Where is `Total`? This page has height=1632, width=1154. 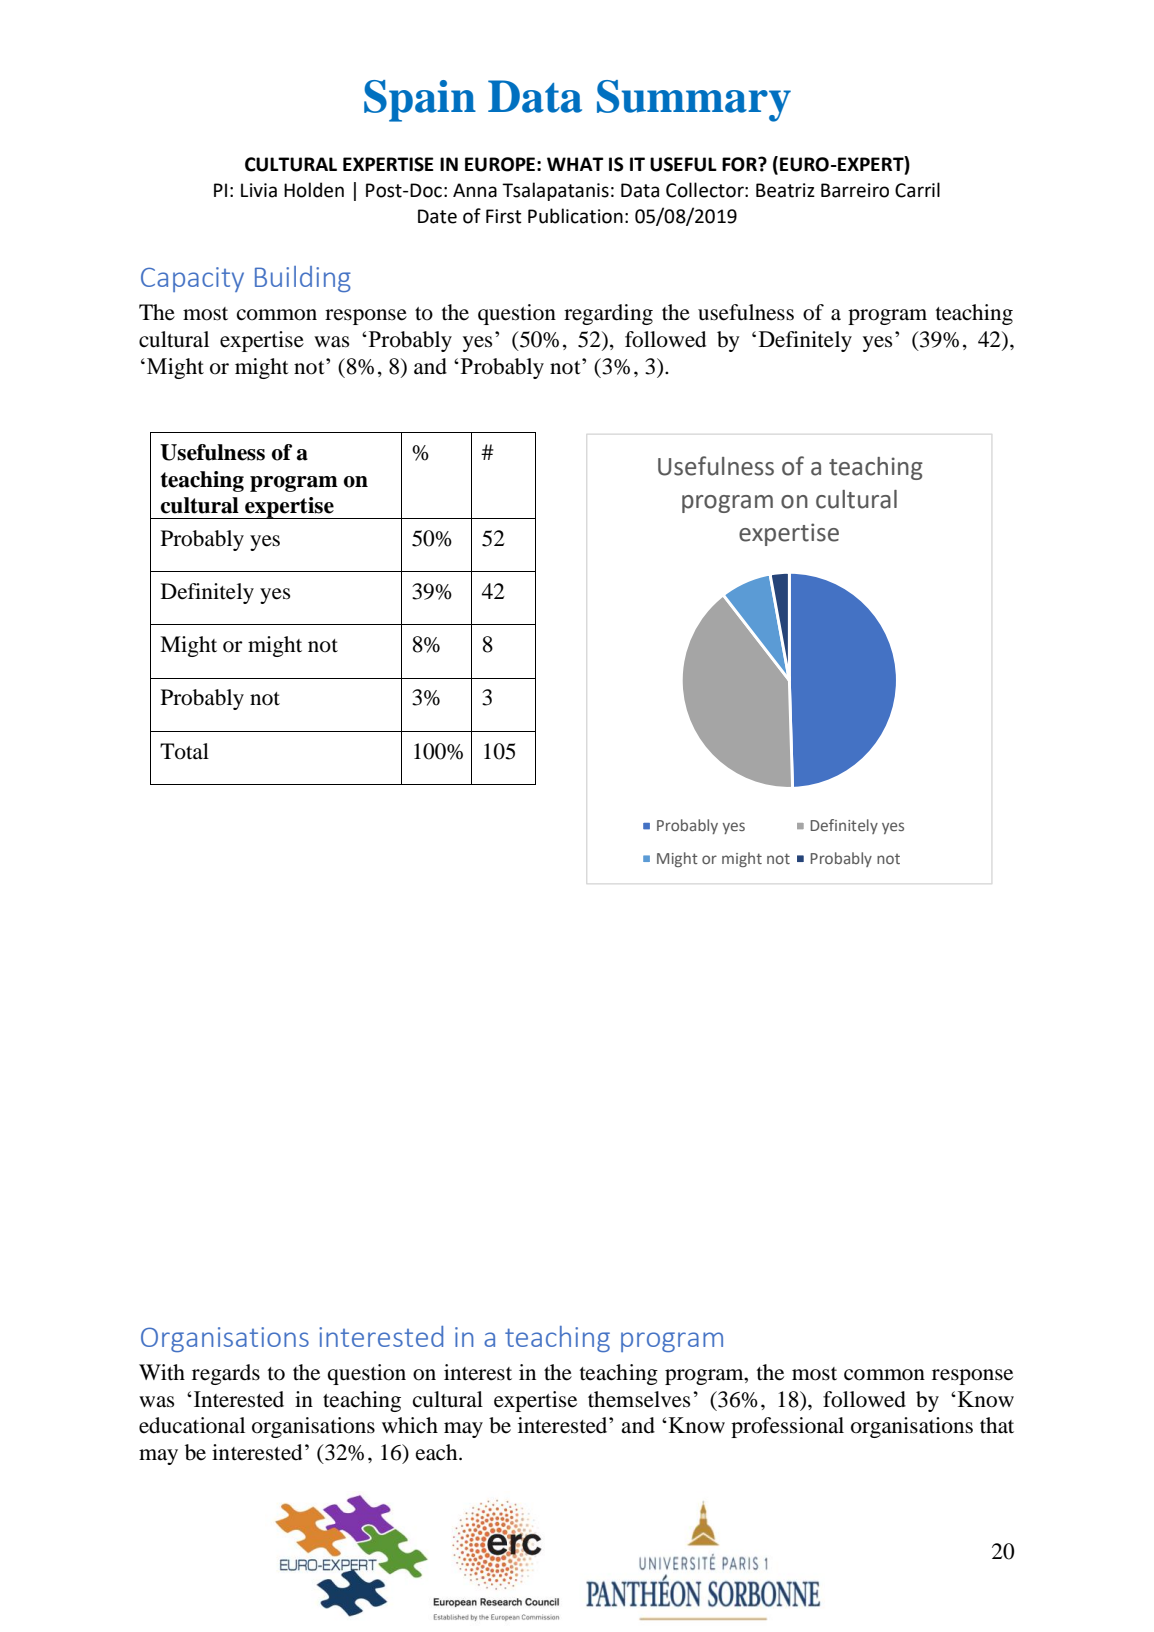 Total is located at coordinates (184, 751).
